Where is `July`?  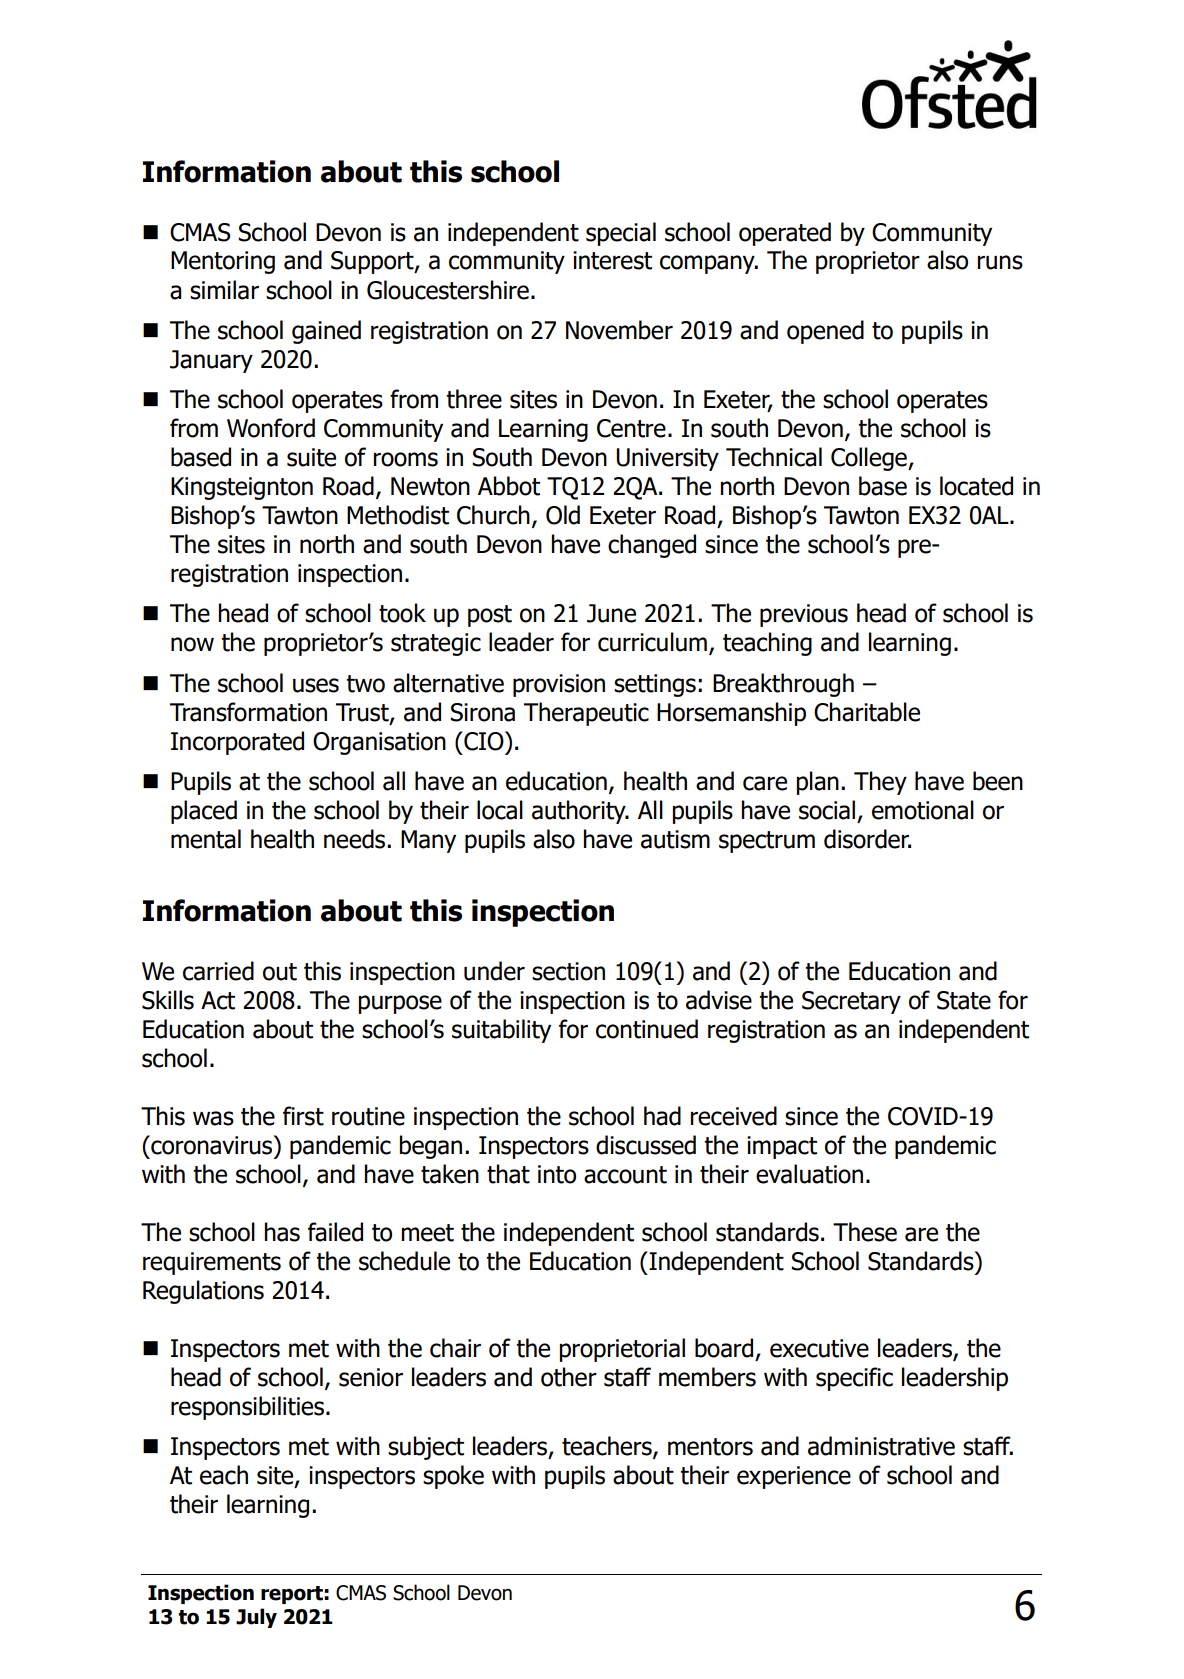 July is located at coordinates (256, 1618).
